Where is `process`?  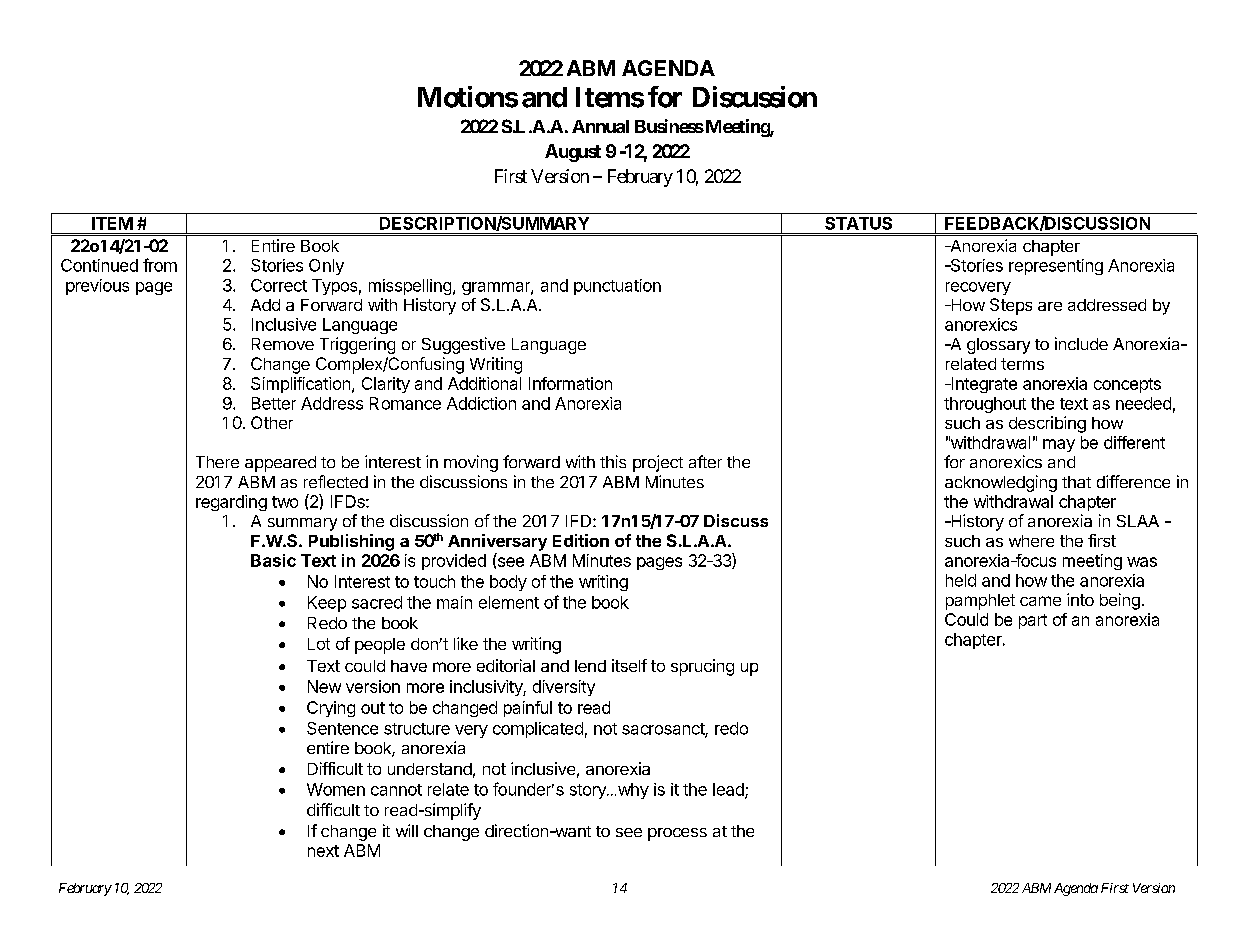
process is located at coordinates (677, 834).
